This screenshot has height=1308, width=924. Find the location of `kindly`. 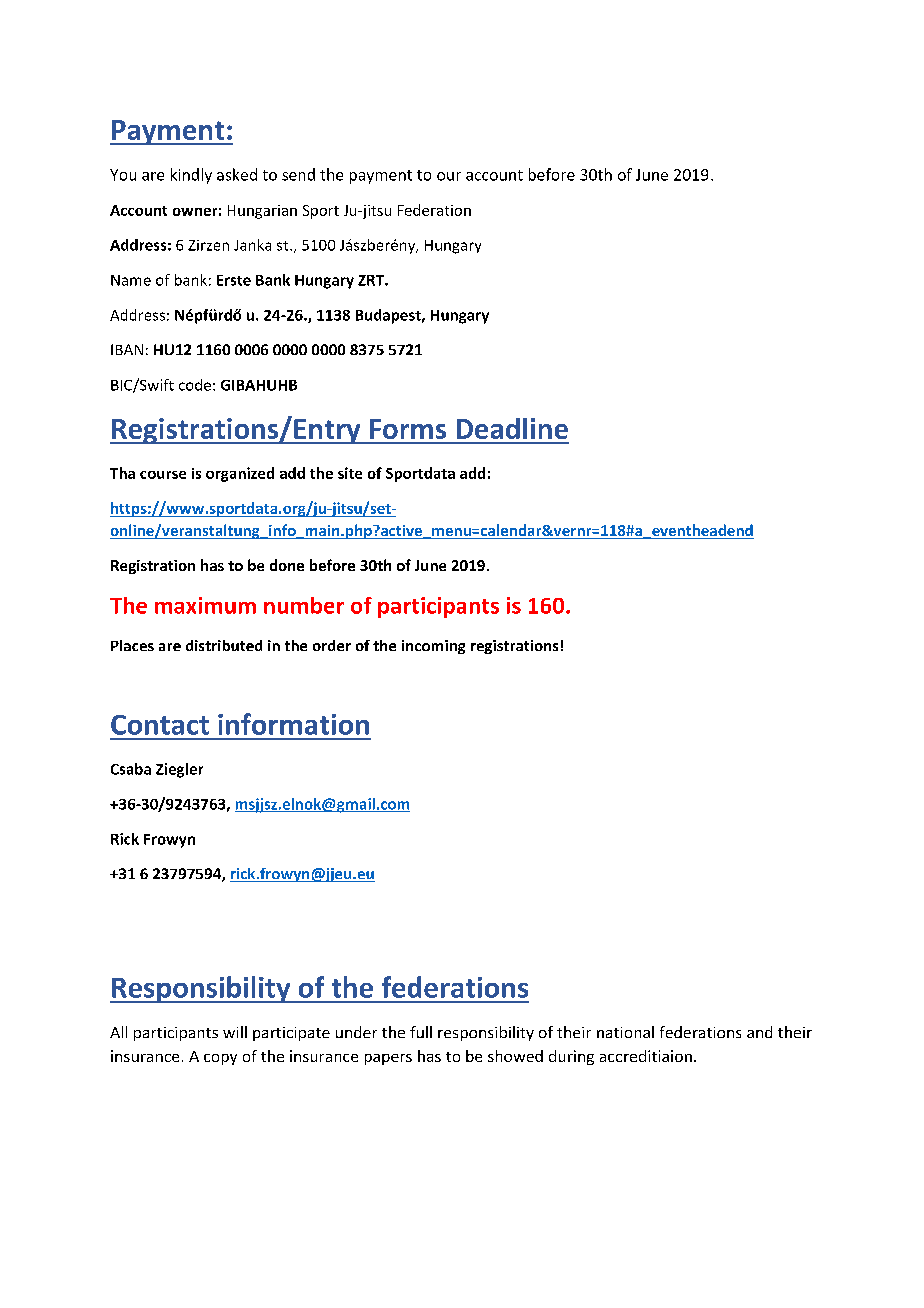

kindly is located at coordinates (191, 176).
